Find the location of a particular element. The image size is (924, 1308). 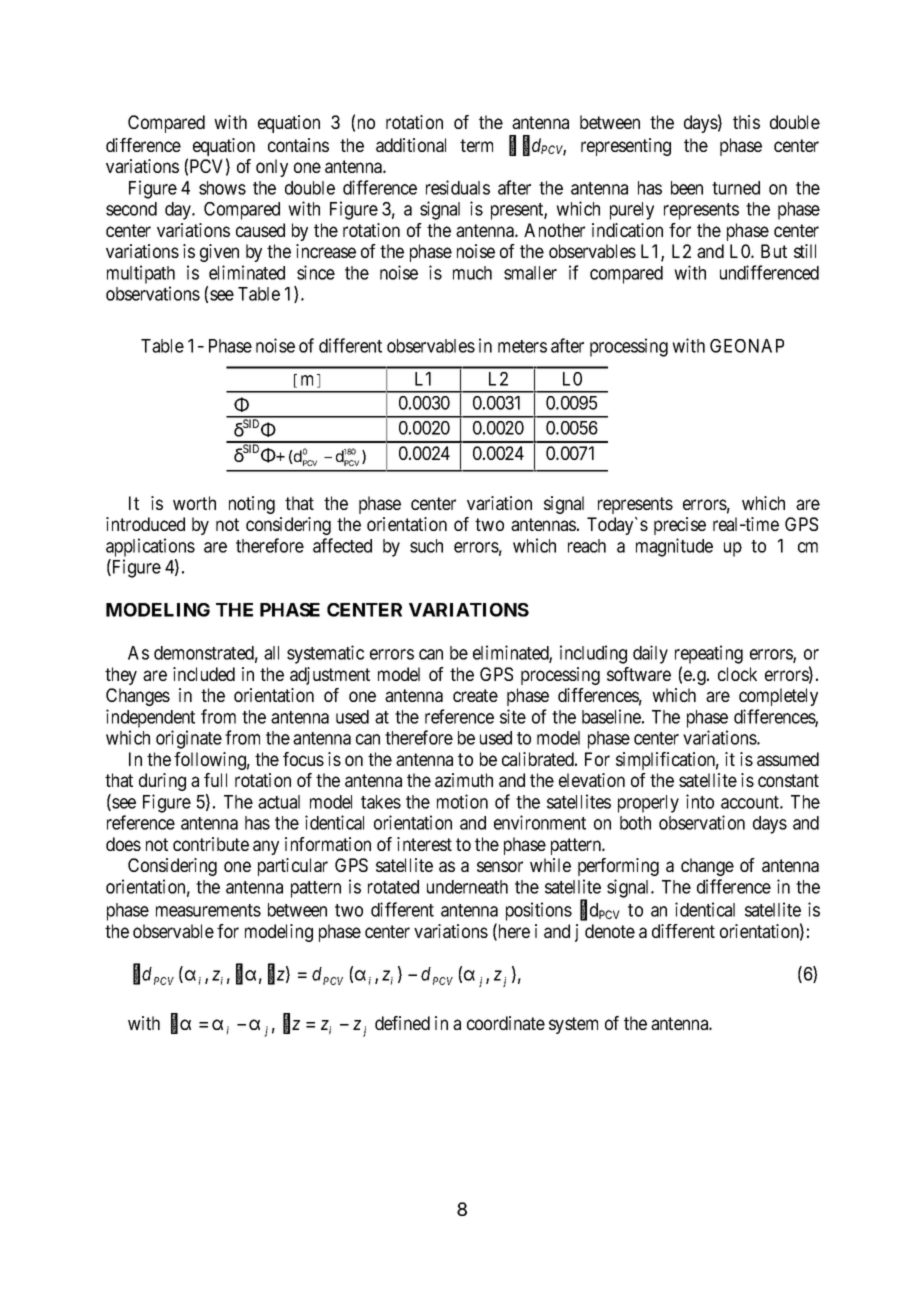

such is located at coordinates (426, 546).
